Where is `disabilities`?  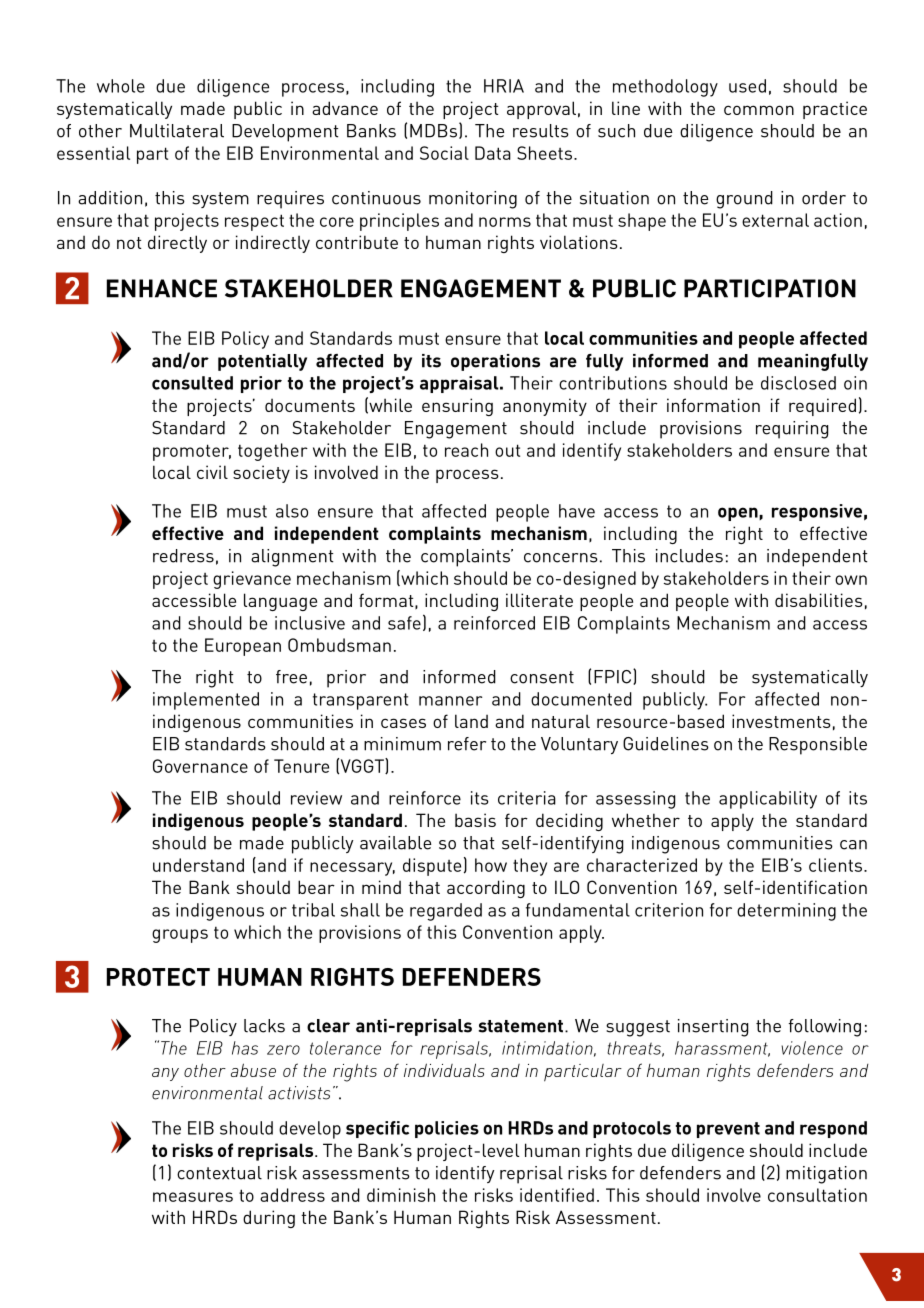 disabilities is located at coordinates (819, 600).
